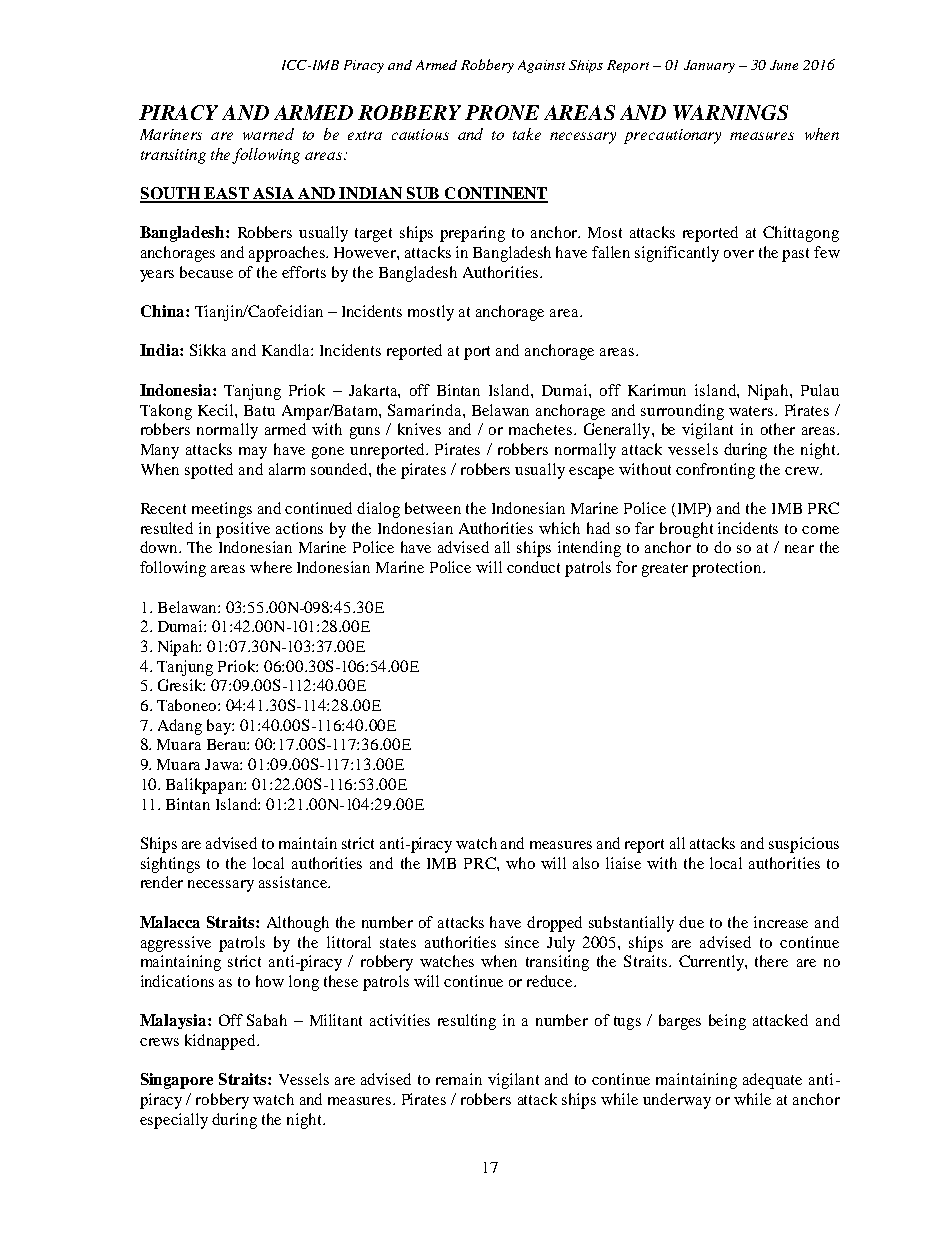  I want to click on PRONE, so click(502, 112).
